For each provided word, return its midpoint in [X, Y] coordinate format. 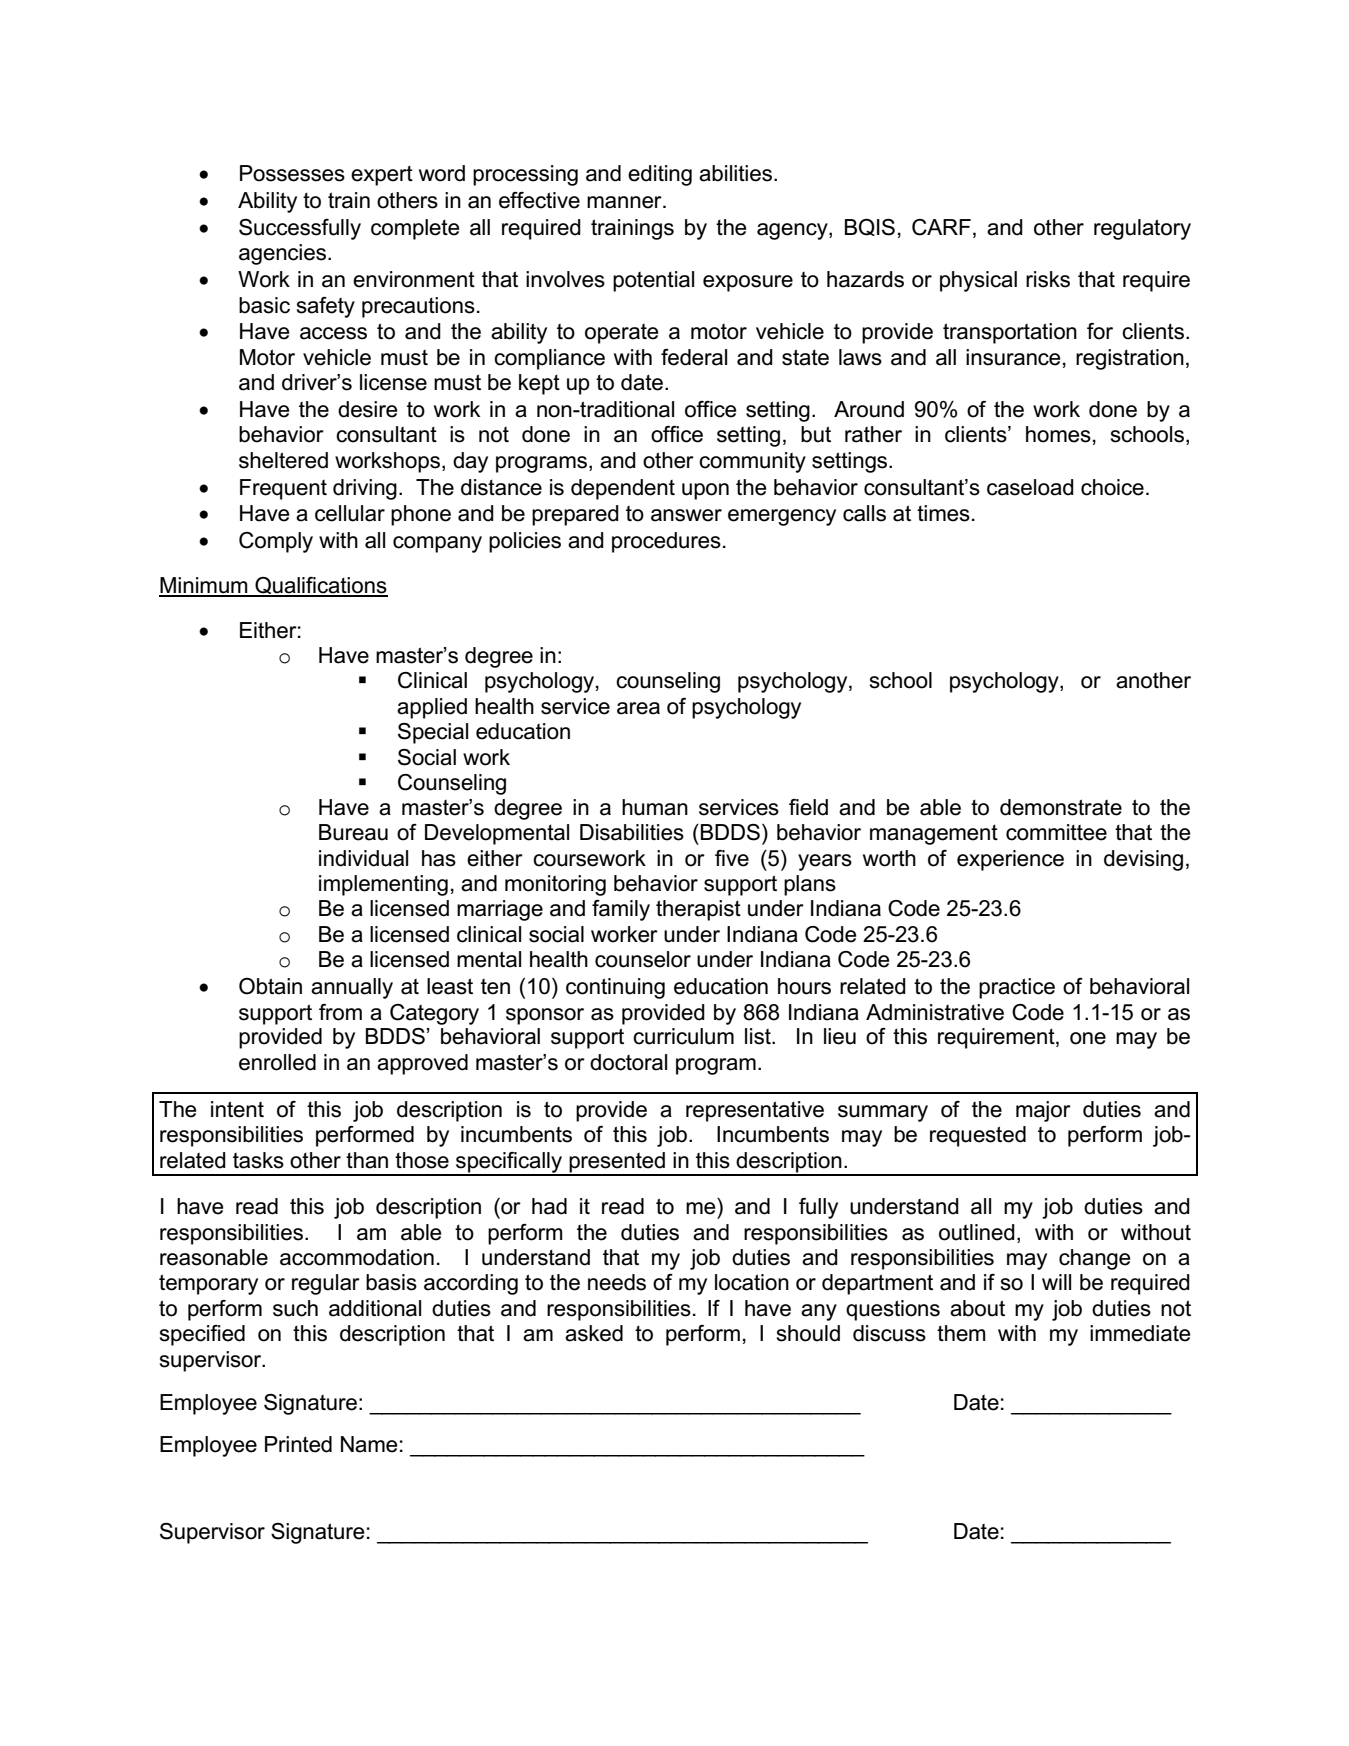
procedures [666, 542]
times [943, 513]
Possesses [292, 173]
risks [1048, 279]
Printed [298, 1444]
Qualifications [320, 587]
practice [1017, 988]
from [340, 1012]
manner [625, 202]
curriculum [683, 1036]
